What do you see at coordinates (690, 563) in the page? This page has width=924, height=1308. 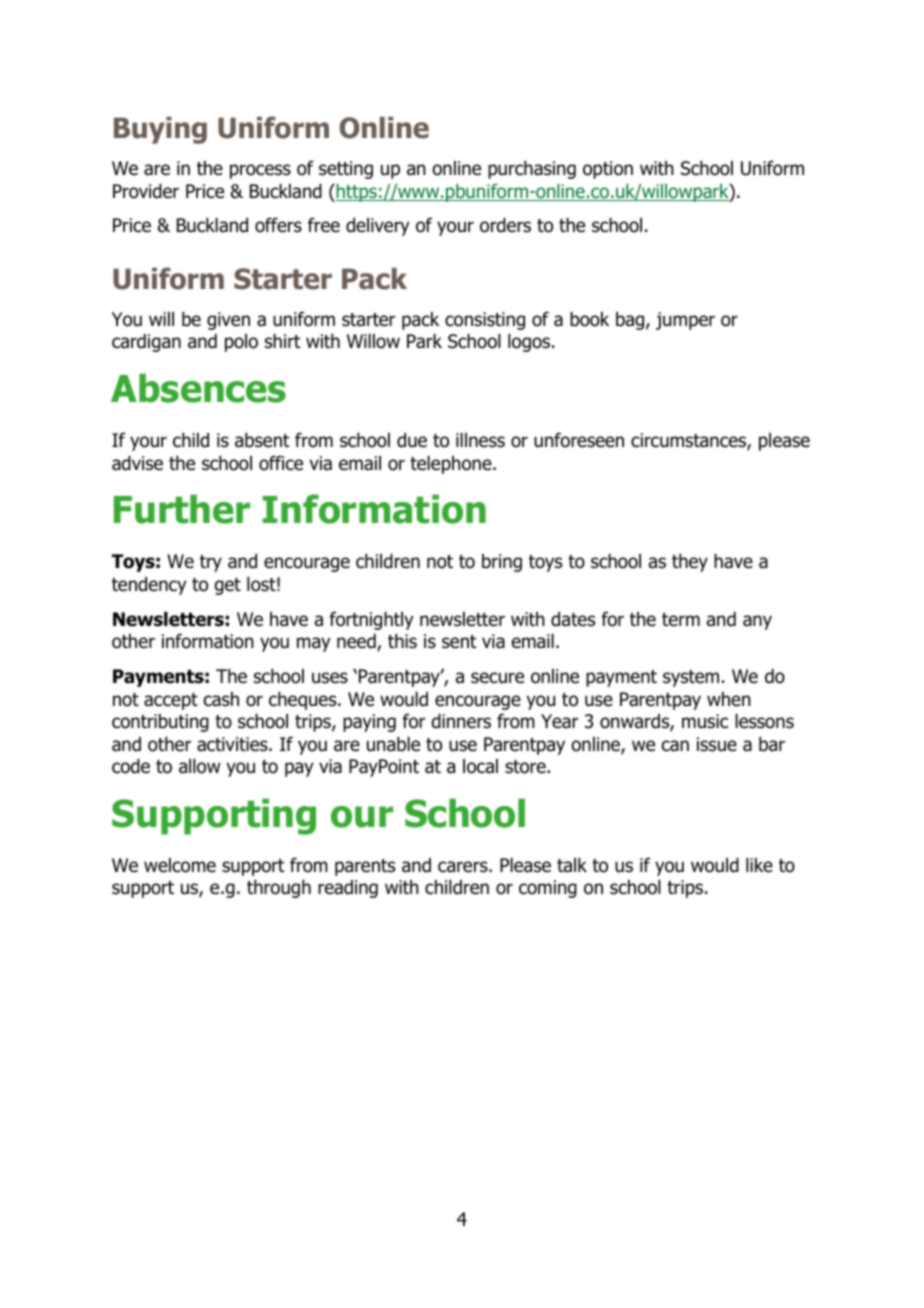 I see `they` at bounding box center [690, 563].
